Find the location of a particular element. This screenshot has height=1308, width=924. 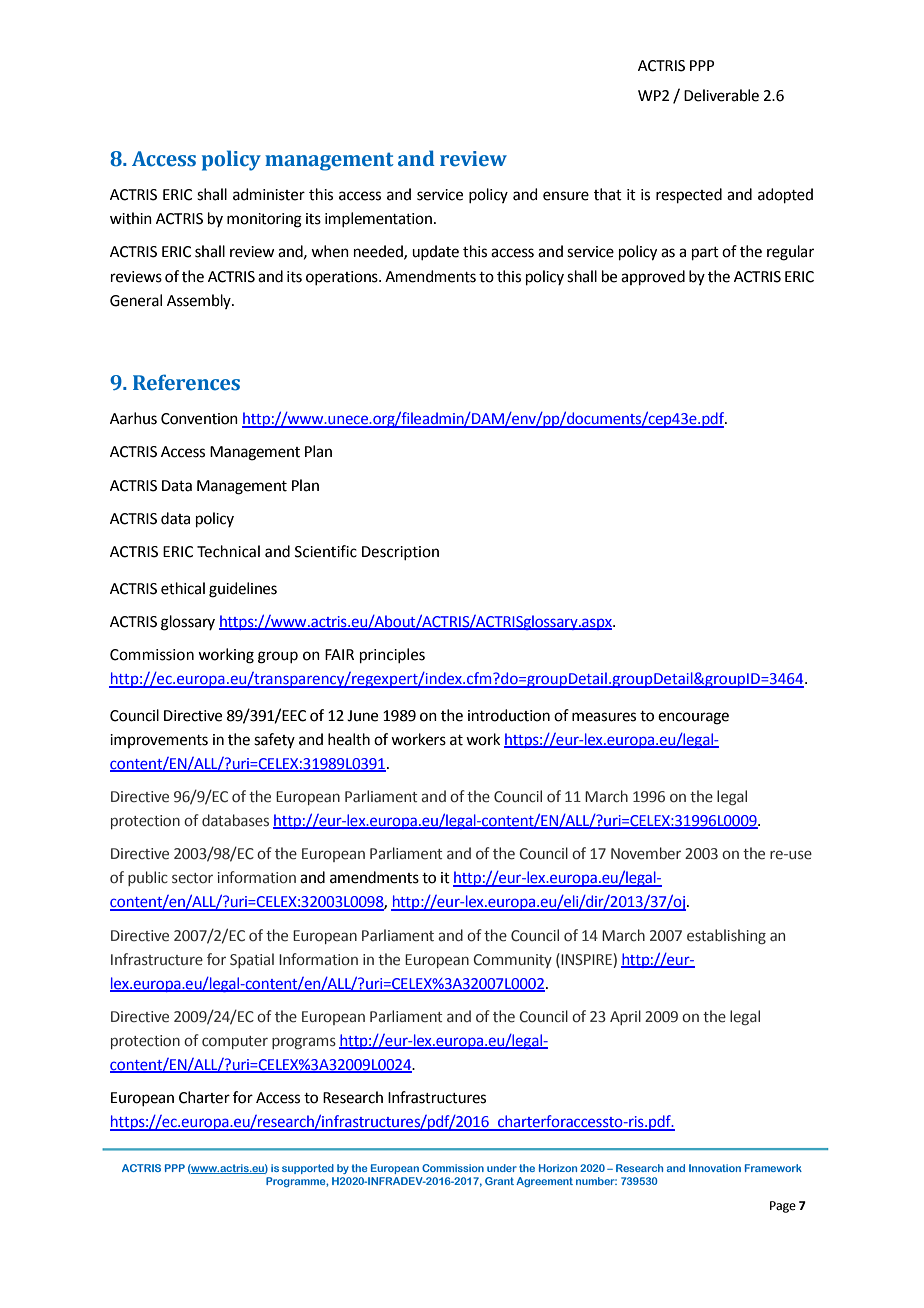

administer is located at coordinates (269, 194).
